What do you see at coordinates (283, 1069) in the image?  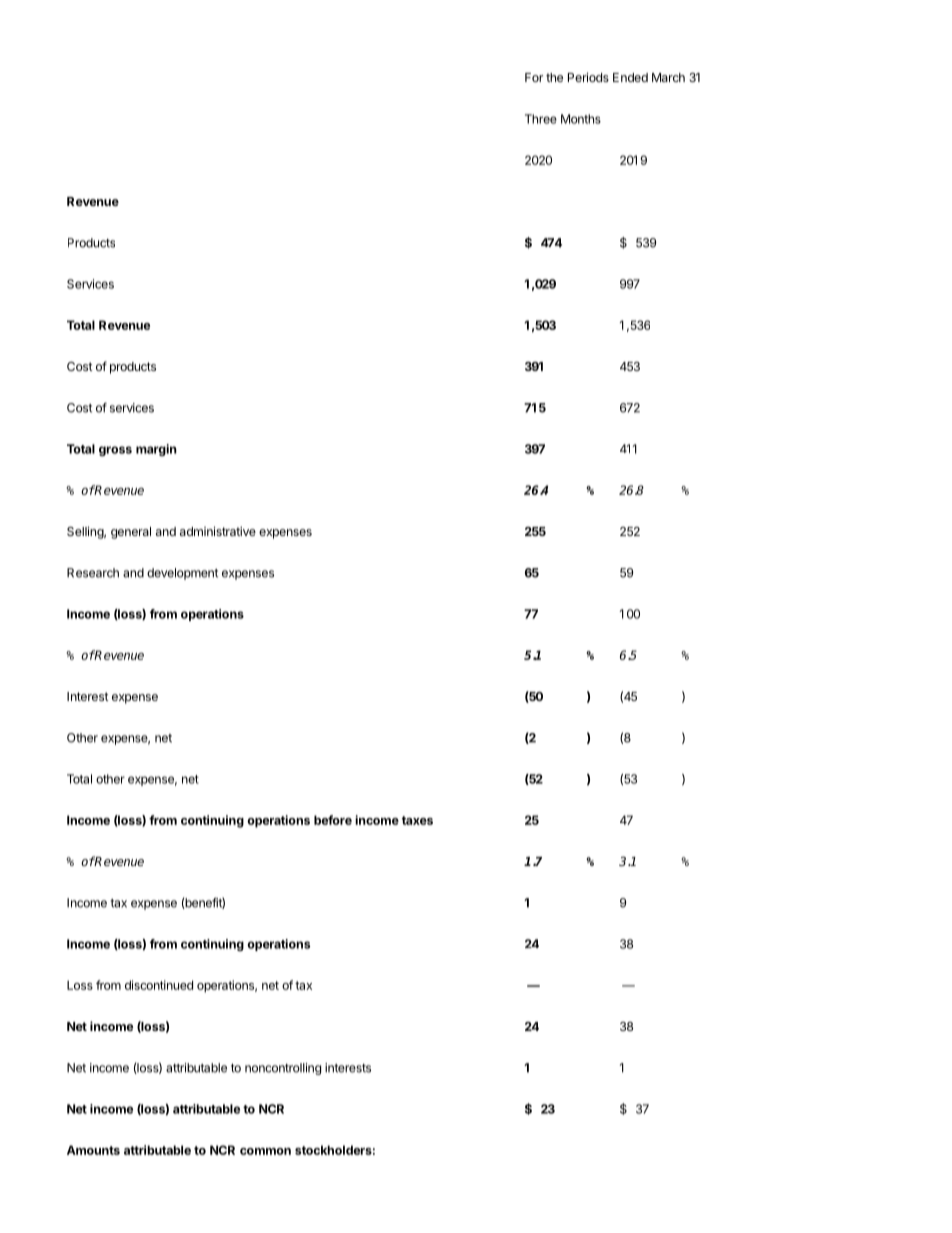 I see `noncontrolling` at bounding box center [283, 1069].
